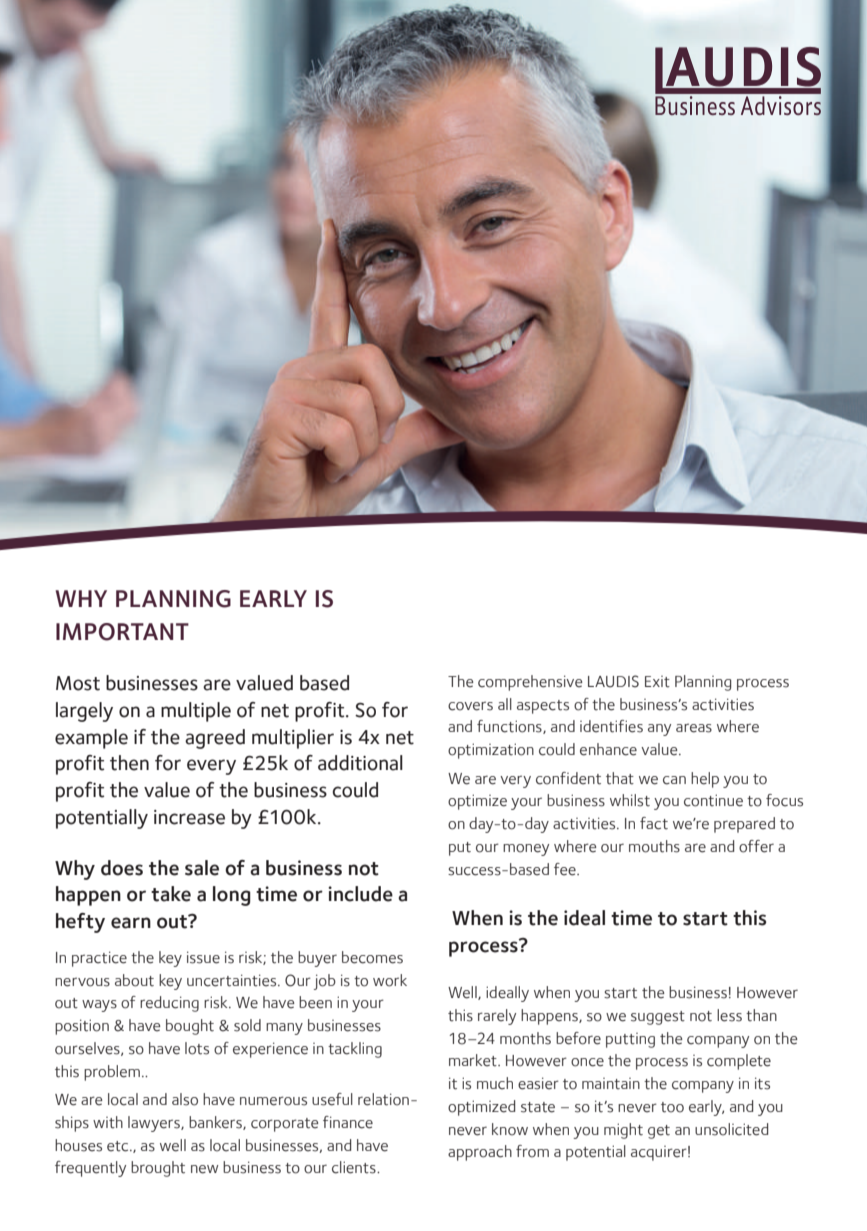  I want to click on brought, so click(158, 1169).
